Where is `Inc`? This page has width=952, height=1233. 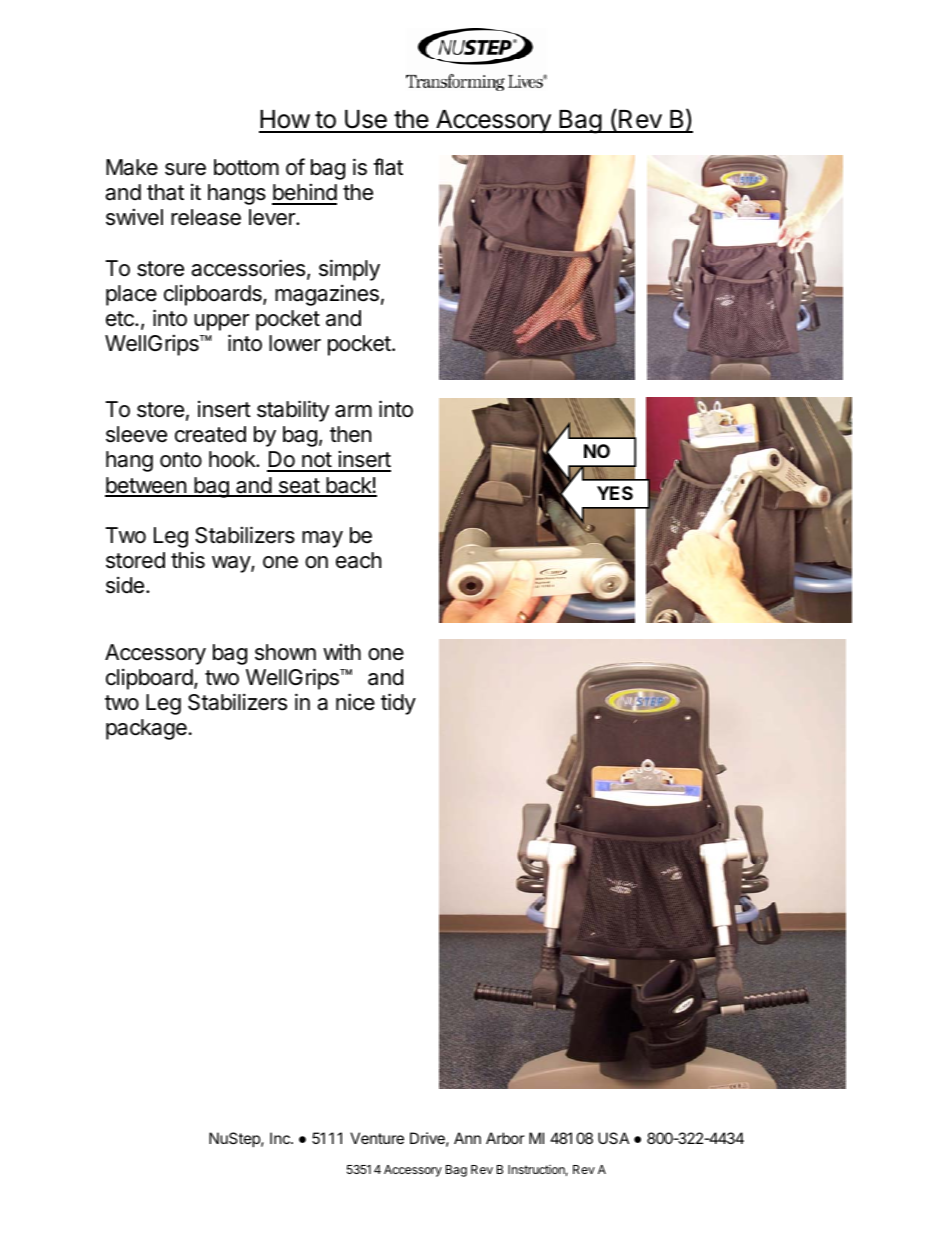
Inc is located at coordinates (281, 1138).
